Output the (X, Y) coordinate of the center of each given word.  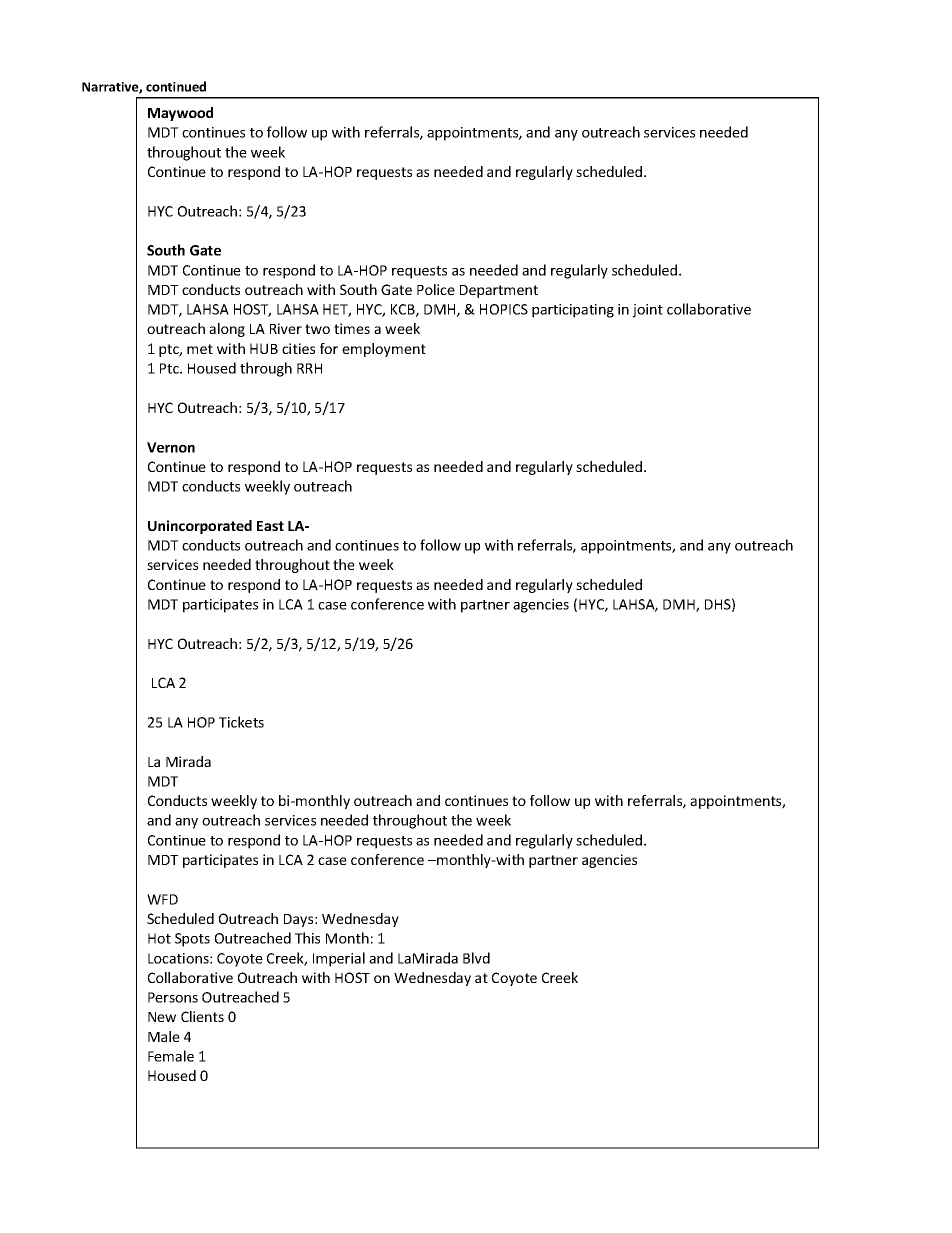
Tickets (241, 722)
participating (573, 311)
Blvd (476, 958)
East (270, 526)
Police (436, 289)
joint (647, 311)
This (307, 938)
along (227, 330)
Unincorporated (200, 527)
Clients (202, 1016)
